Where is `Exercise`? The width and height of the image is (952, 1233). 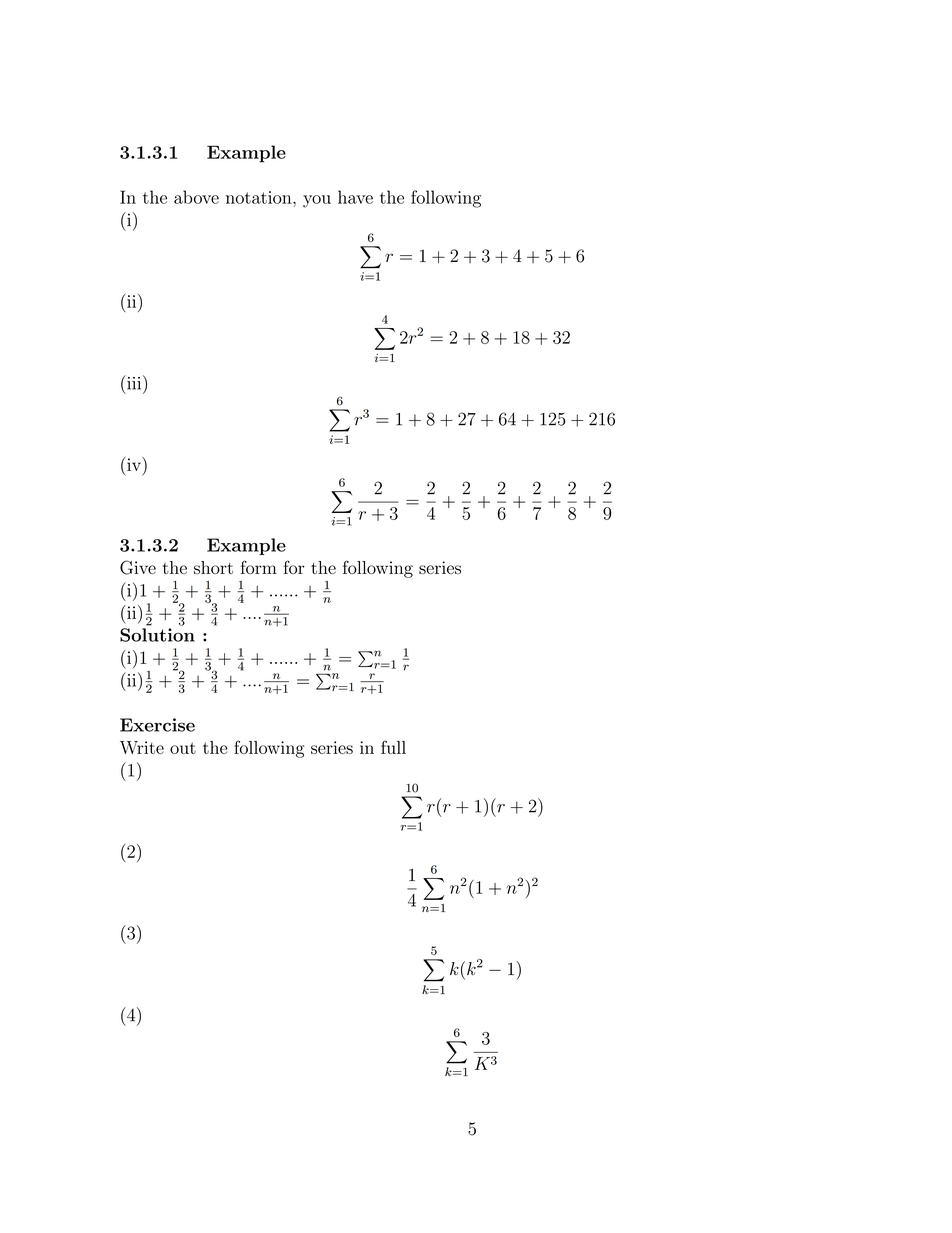
Exercise is located at coordinates (157, 725).
